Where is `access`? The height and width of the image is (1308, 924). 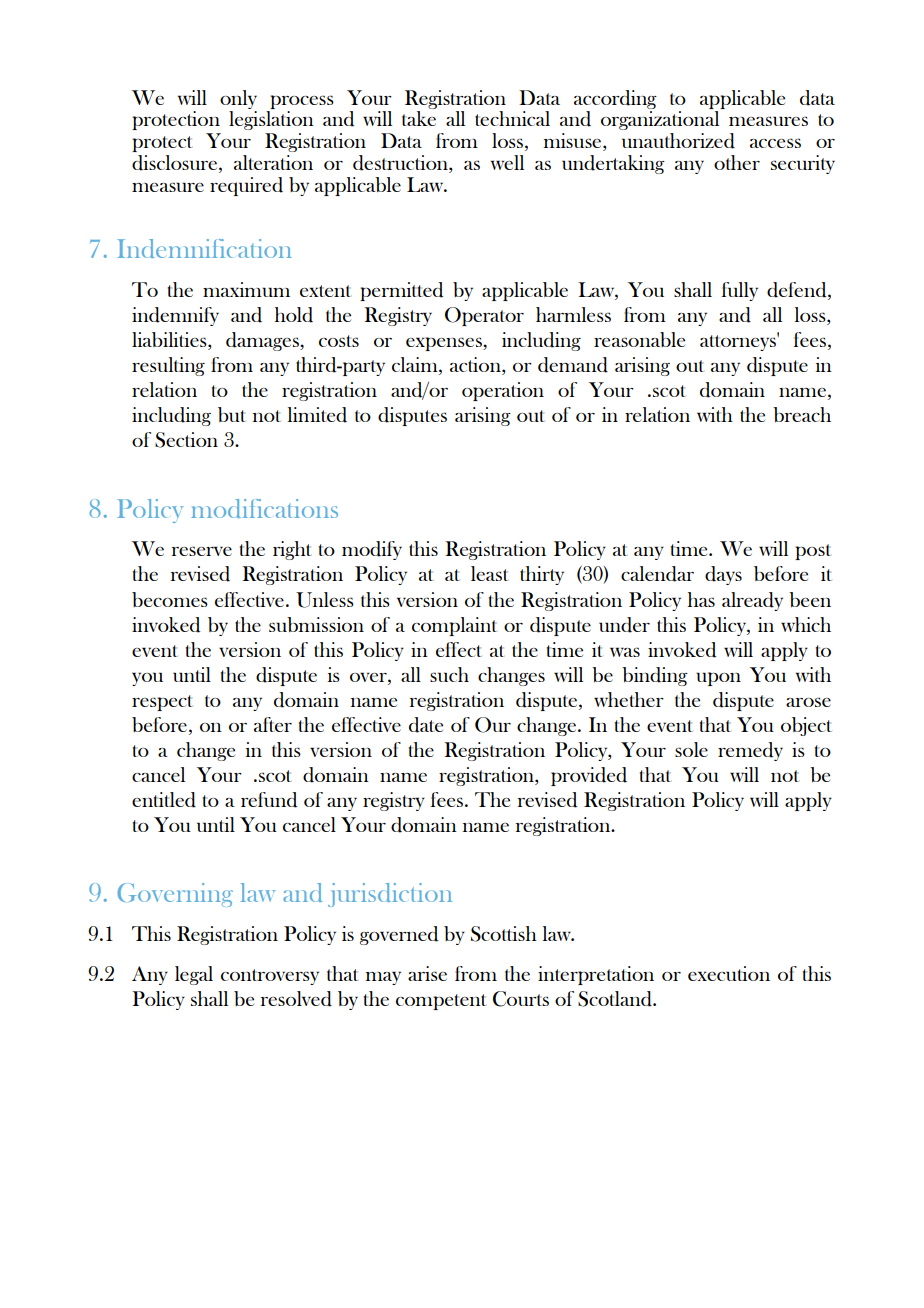 access is located at coordinates (775, 143).
